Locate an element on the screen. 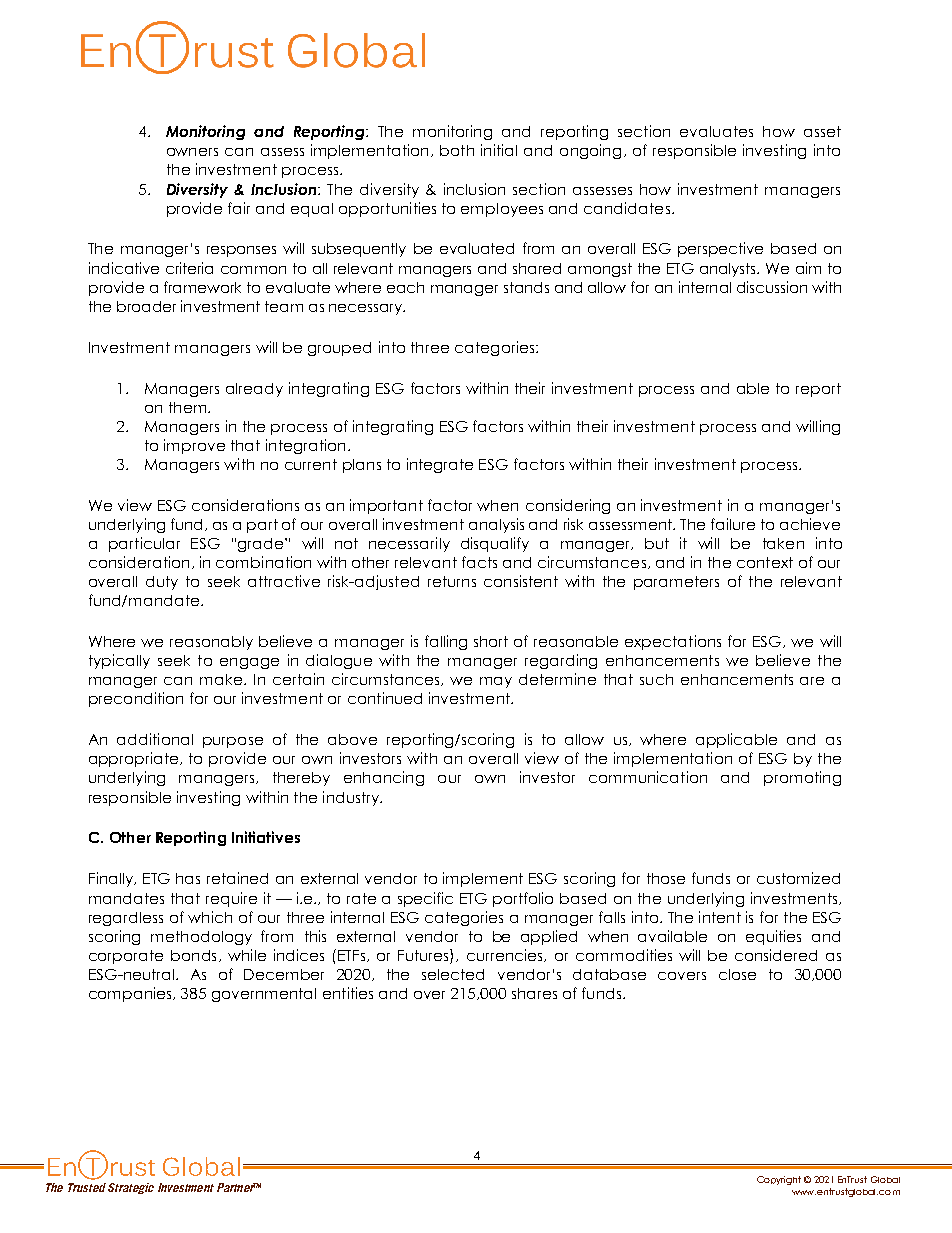  shares is located at coordinates (534, 993).
